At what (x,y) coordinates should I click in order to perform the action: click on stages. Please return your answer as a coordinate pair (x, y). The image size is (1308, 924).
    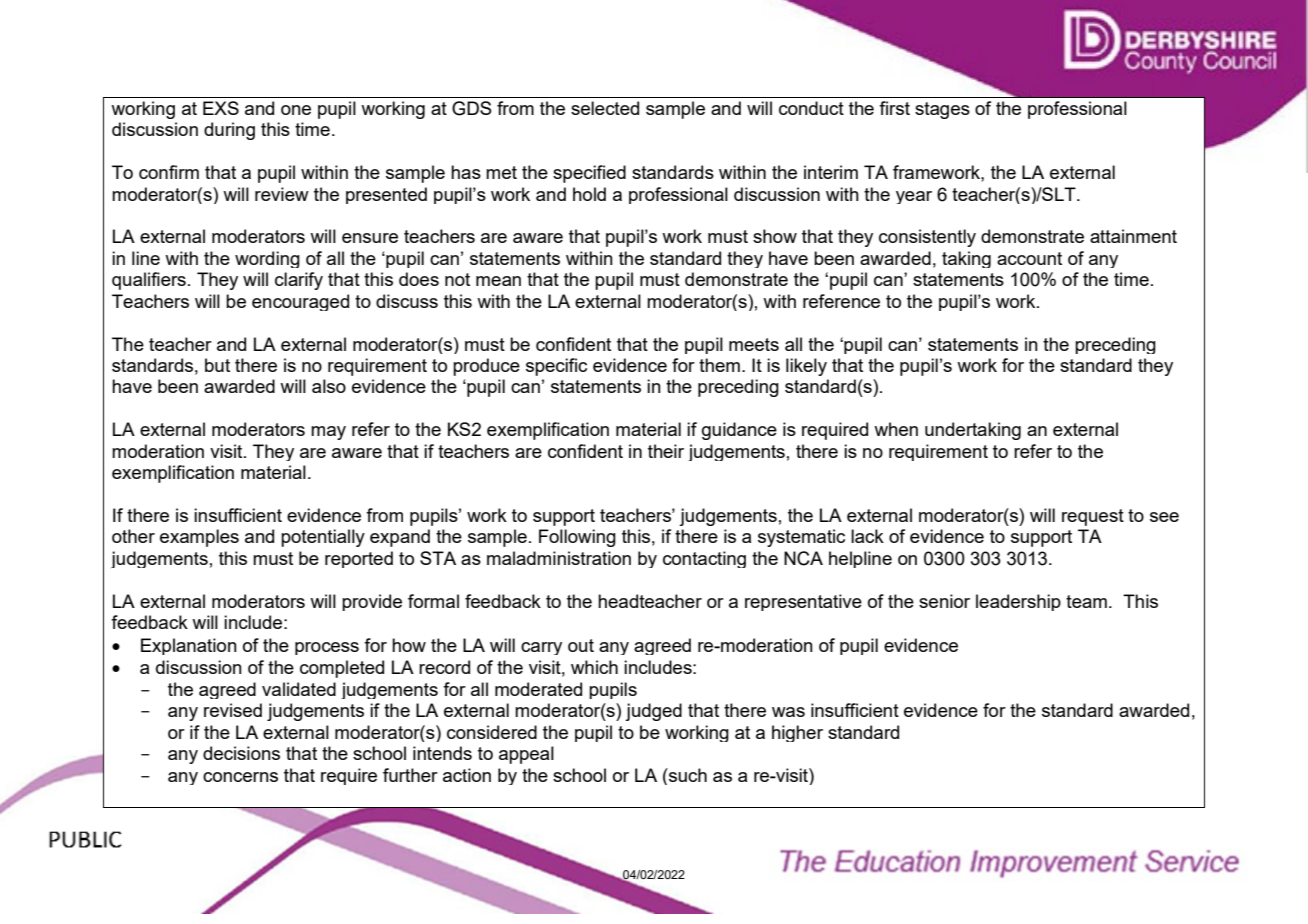
    Looking at the image, I should click on (942, 110).
